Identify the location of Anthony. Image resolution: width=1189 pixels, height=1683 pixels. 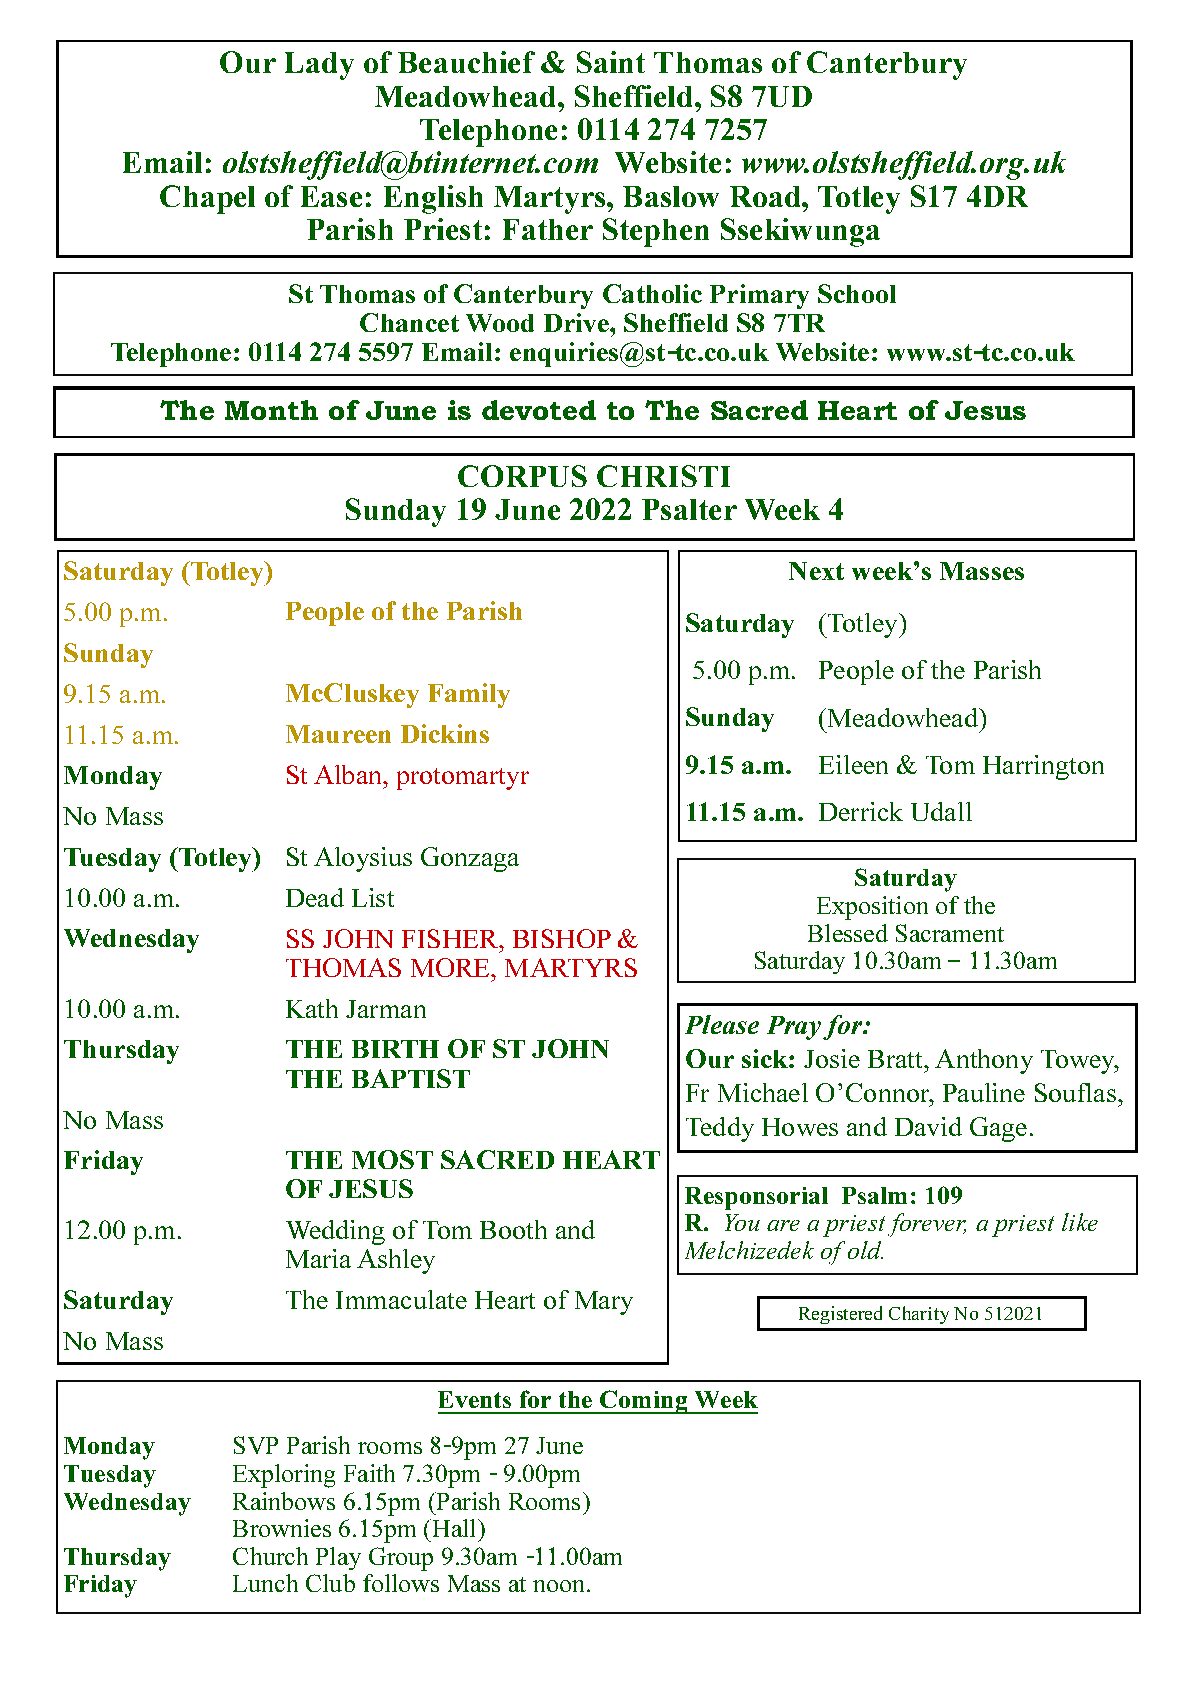
(984, 1061).
